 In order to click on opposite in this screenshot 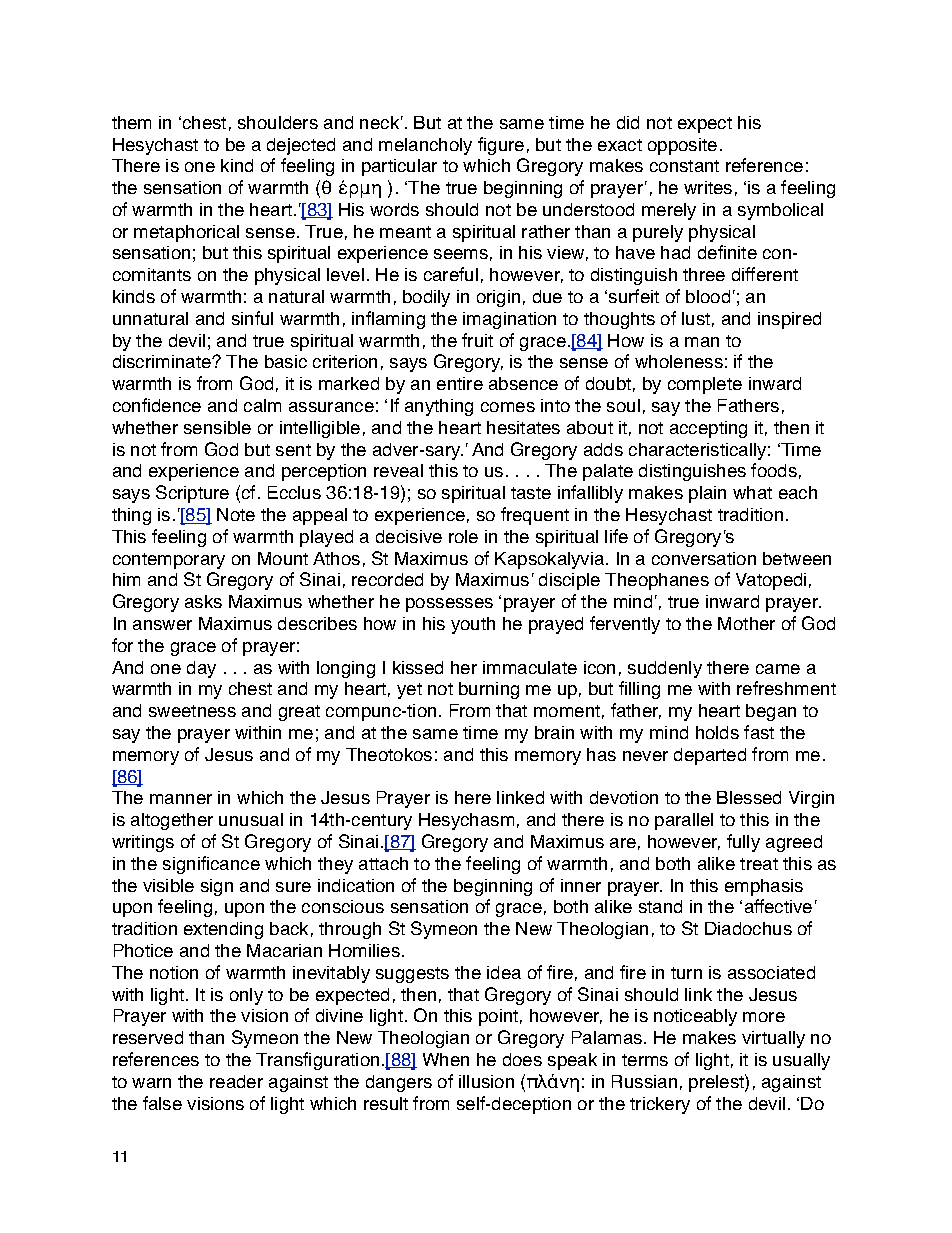, I will do `click(682, 146)`.
